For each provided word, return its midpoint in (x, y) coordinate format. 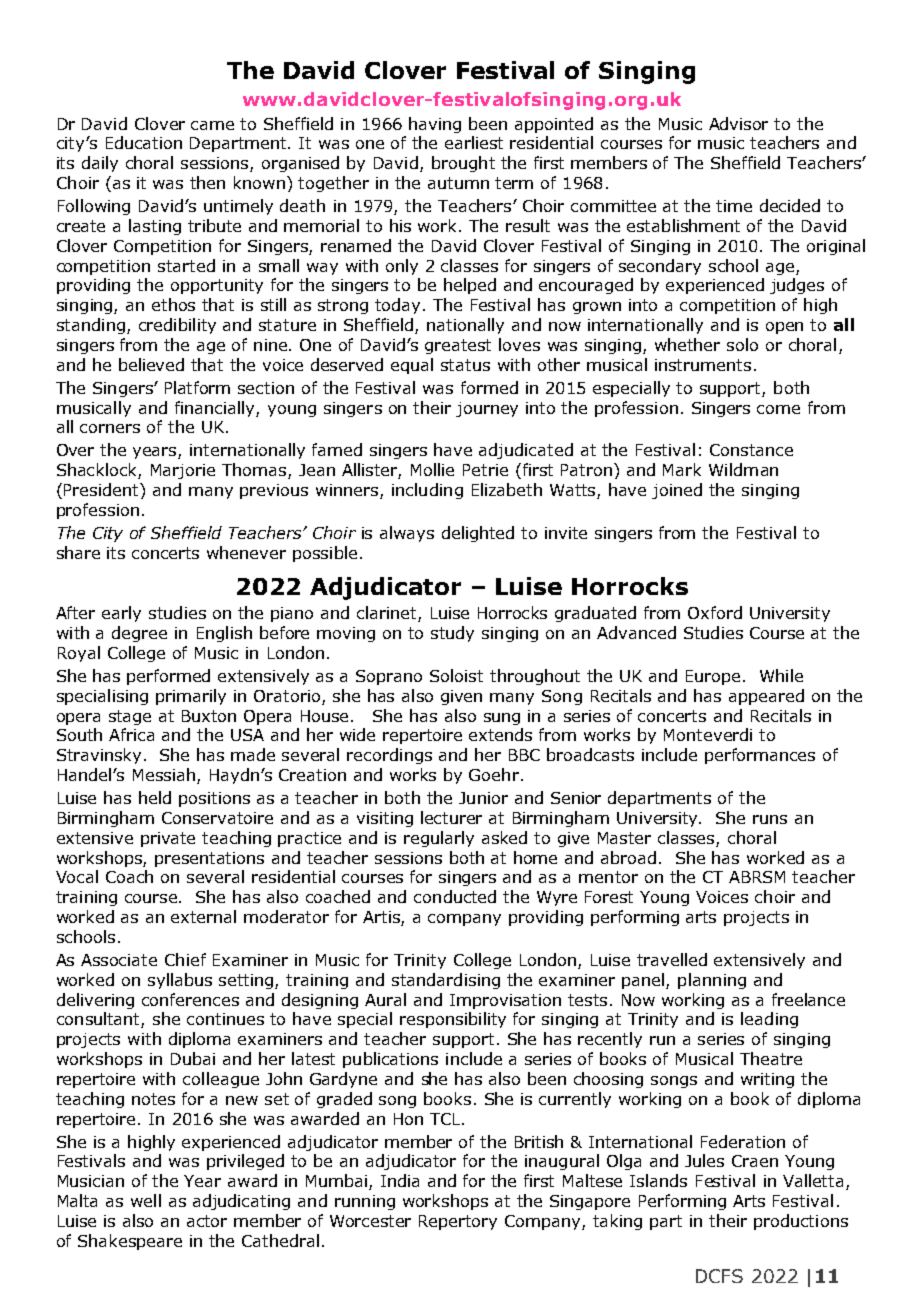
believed (151, 364)
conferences (190, 999)
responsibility (453, 1020)
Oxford (715, 612)
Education (144, 142)
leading (769, 1020)
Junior (483, 798)
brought (463, 164)
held (155, 797)
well (146, 1200)
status (465, 365)
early (121, 614)
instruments (703, 365)
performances (760, 756)
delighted (478, 534)
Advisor (738, 123)
